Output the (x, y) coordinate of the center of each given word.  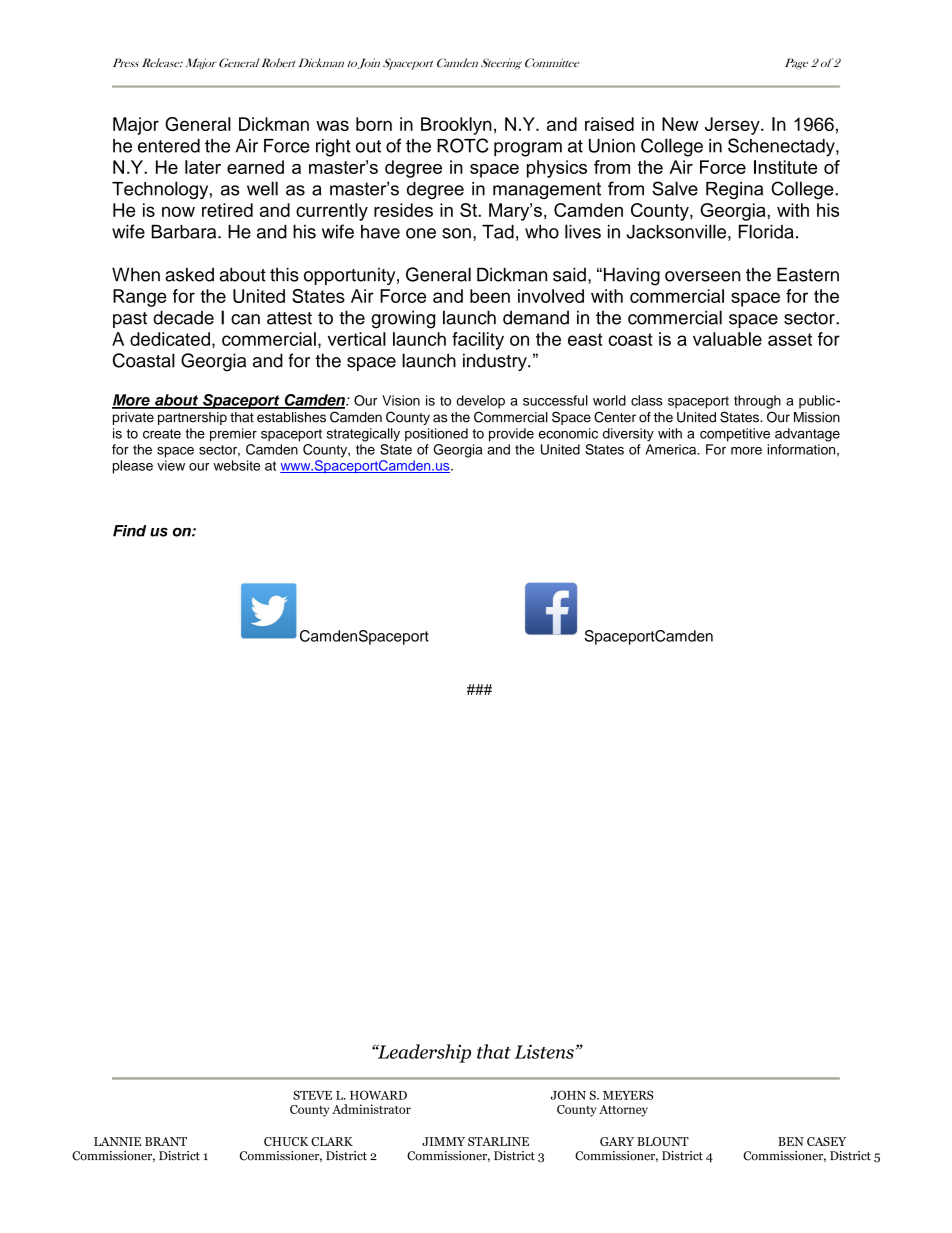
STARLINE (498, 1141)
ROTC (463, 145)
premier (233, 435)
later (203, 167)
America (672, 449)
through (757, 402)
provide (511, 435)
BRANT (166, 1141)
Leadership (423, 1053)
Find (129, 531)
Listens (544, 1051)
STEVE (312, 1095)
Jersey (733, 126)
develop (481, 402)
